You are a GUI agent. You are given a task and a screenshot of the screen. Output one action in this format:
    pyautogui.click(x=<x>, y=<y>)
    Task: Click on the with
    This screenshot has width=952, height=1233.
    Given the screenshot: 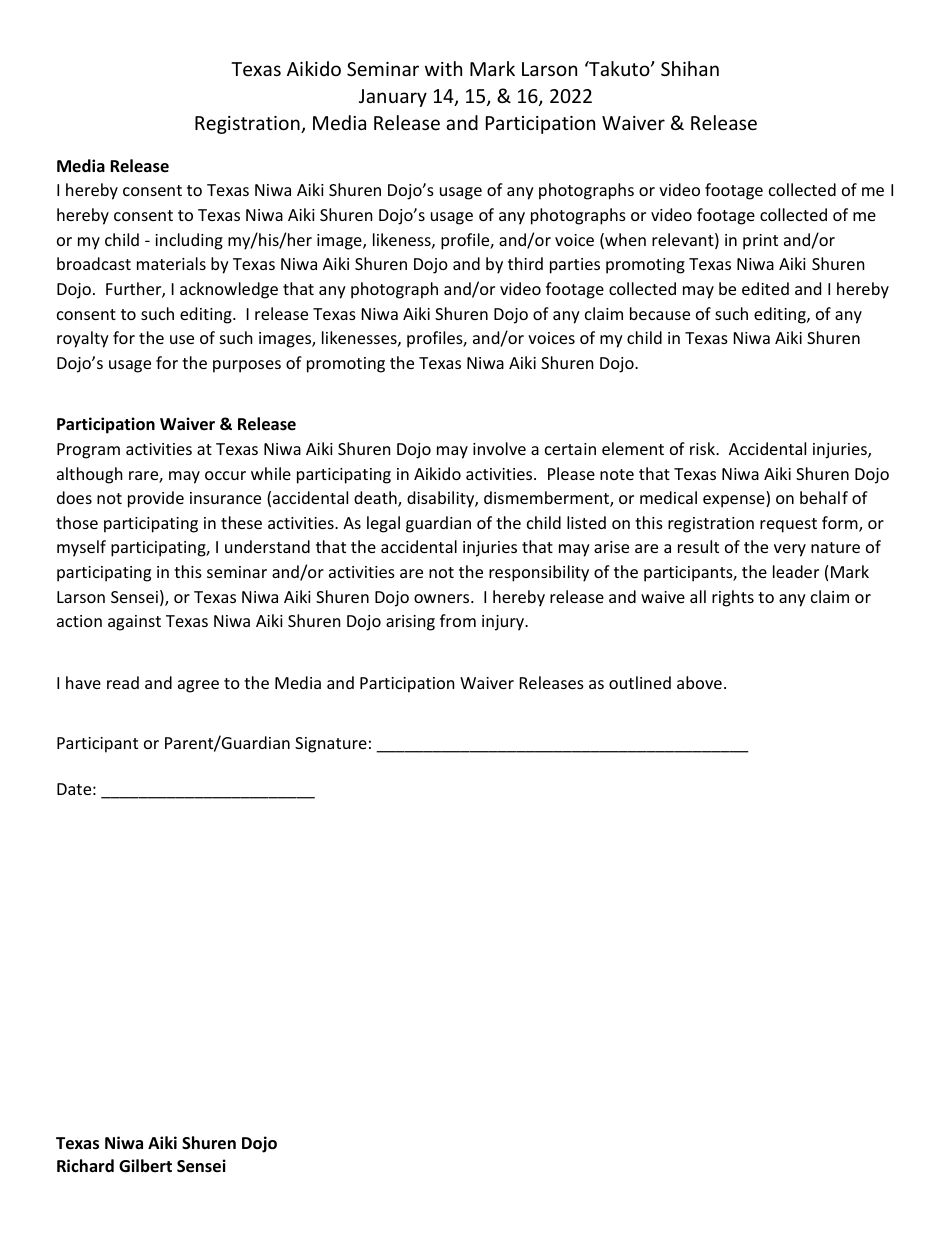 What is the action you would take?
    pyautogui.click(x=443, y=68)
